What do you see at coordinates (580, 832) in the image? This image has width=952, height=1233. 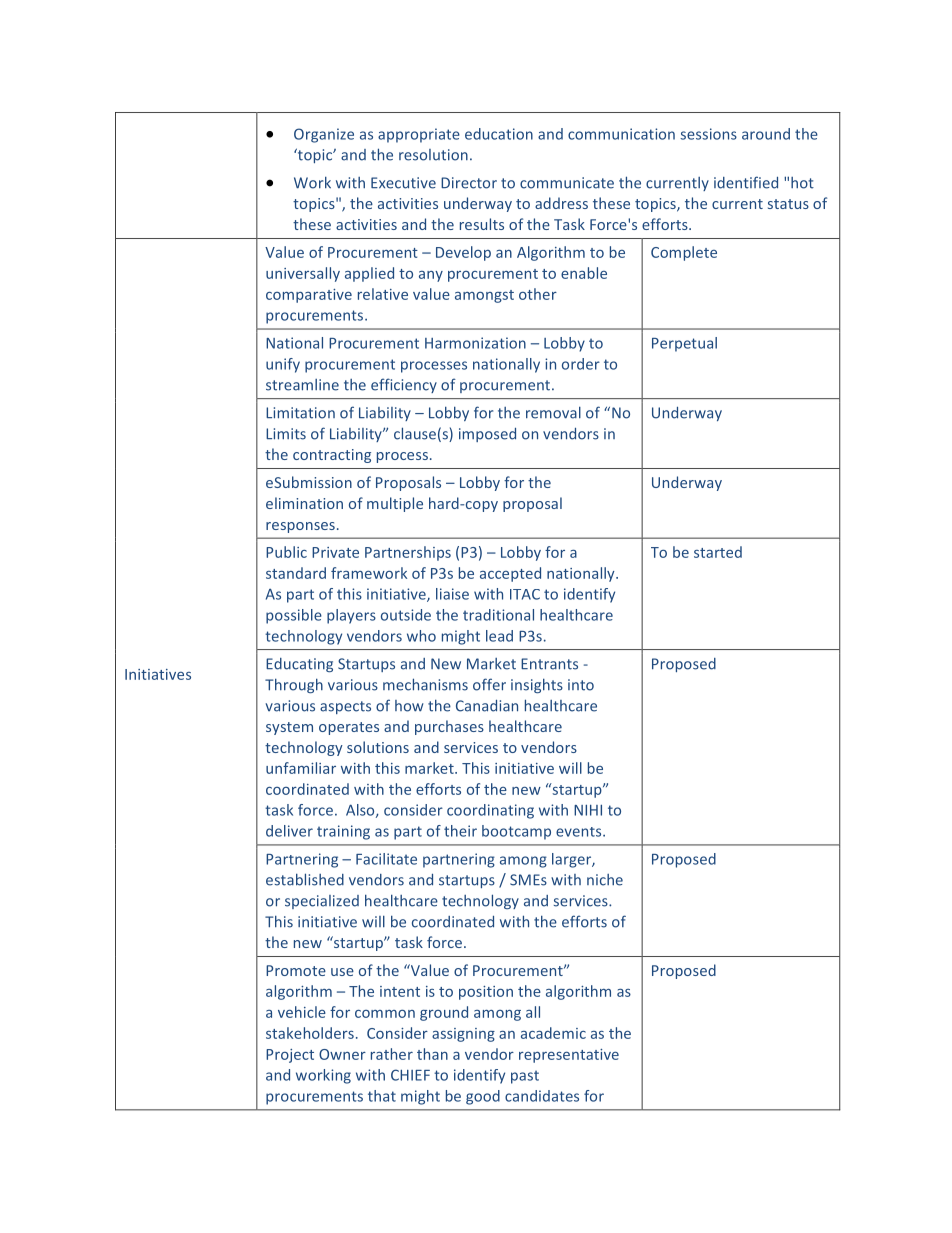 I see `events` at bounding box center [580, 832].
